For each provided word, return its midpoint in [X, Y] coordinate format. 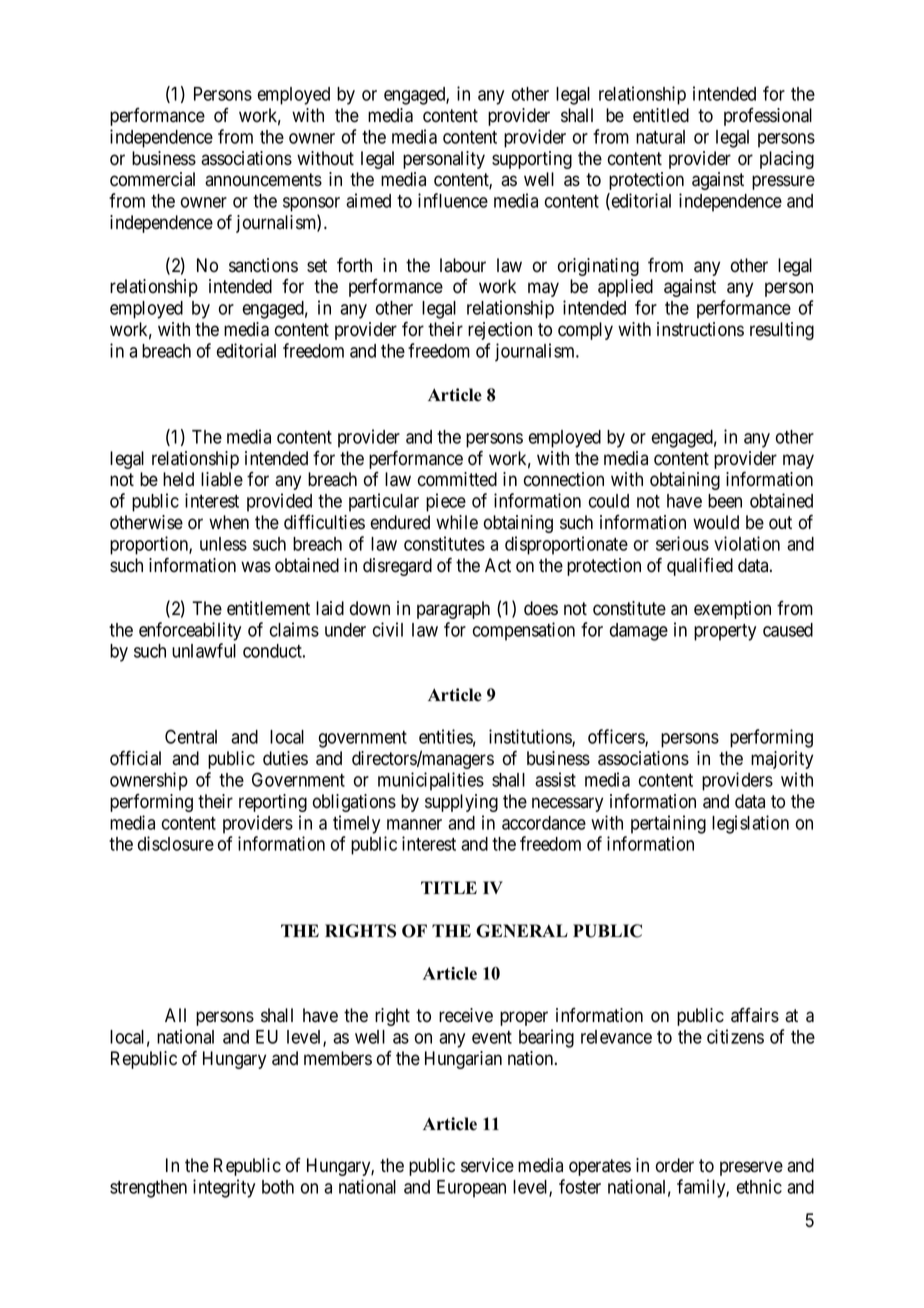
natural [660, 137]
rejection [500, 331]
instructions [700, 329]
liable [222, 479]
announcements [263, 180]
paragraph [453, 610]
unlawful [204, 650]
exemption [732, 610]
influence [453, 200]
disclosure [176, 843]
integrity [224, 1188]
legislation [750, 824]
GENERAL [522, 931]
